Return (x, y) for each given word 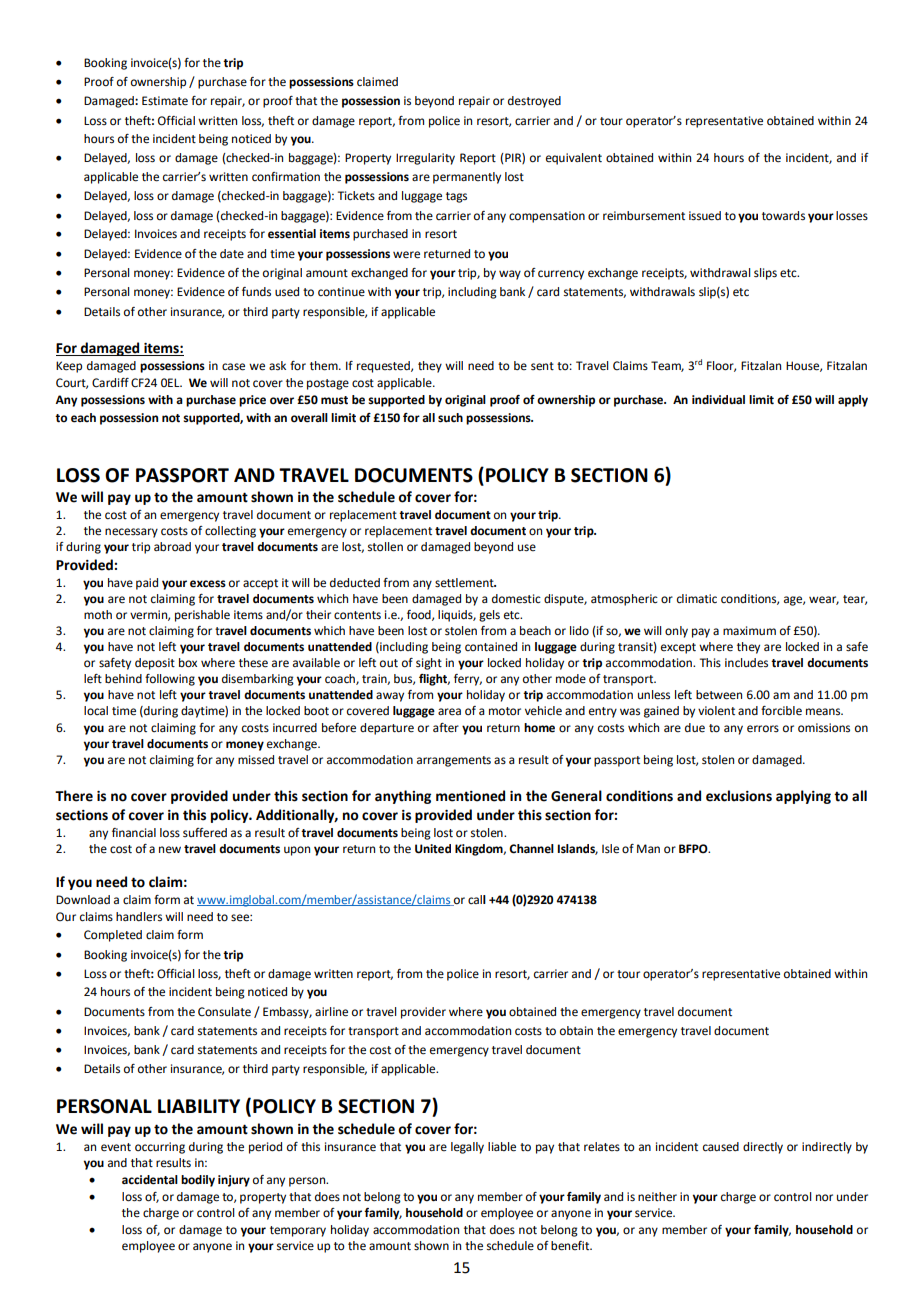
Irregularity (425, 159)
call (477, 899)
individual (718, 399)
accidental (150, 1180)
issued (705, 216)
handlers (139, 917)
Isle (610, 849)
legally (467, 1148)
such (450, 418)
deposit (155, 664)
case (233, 367)
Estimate (165, 101)
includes (746, 663)
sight (429, 664)
